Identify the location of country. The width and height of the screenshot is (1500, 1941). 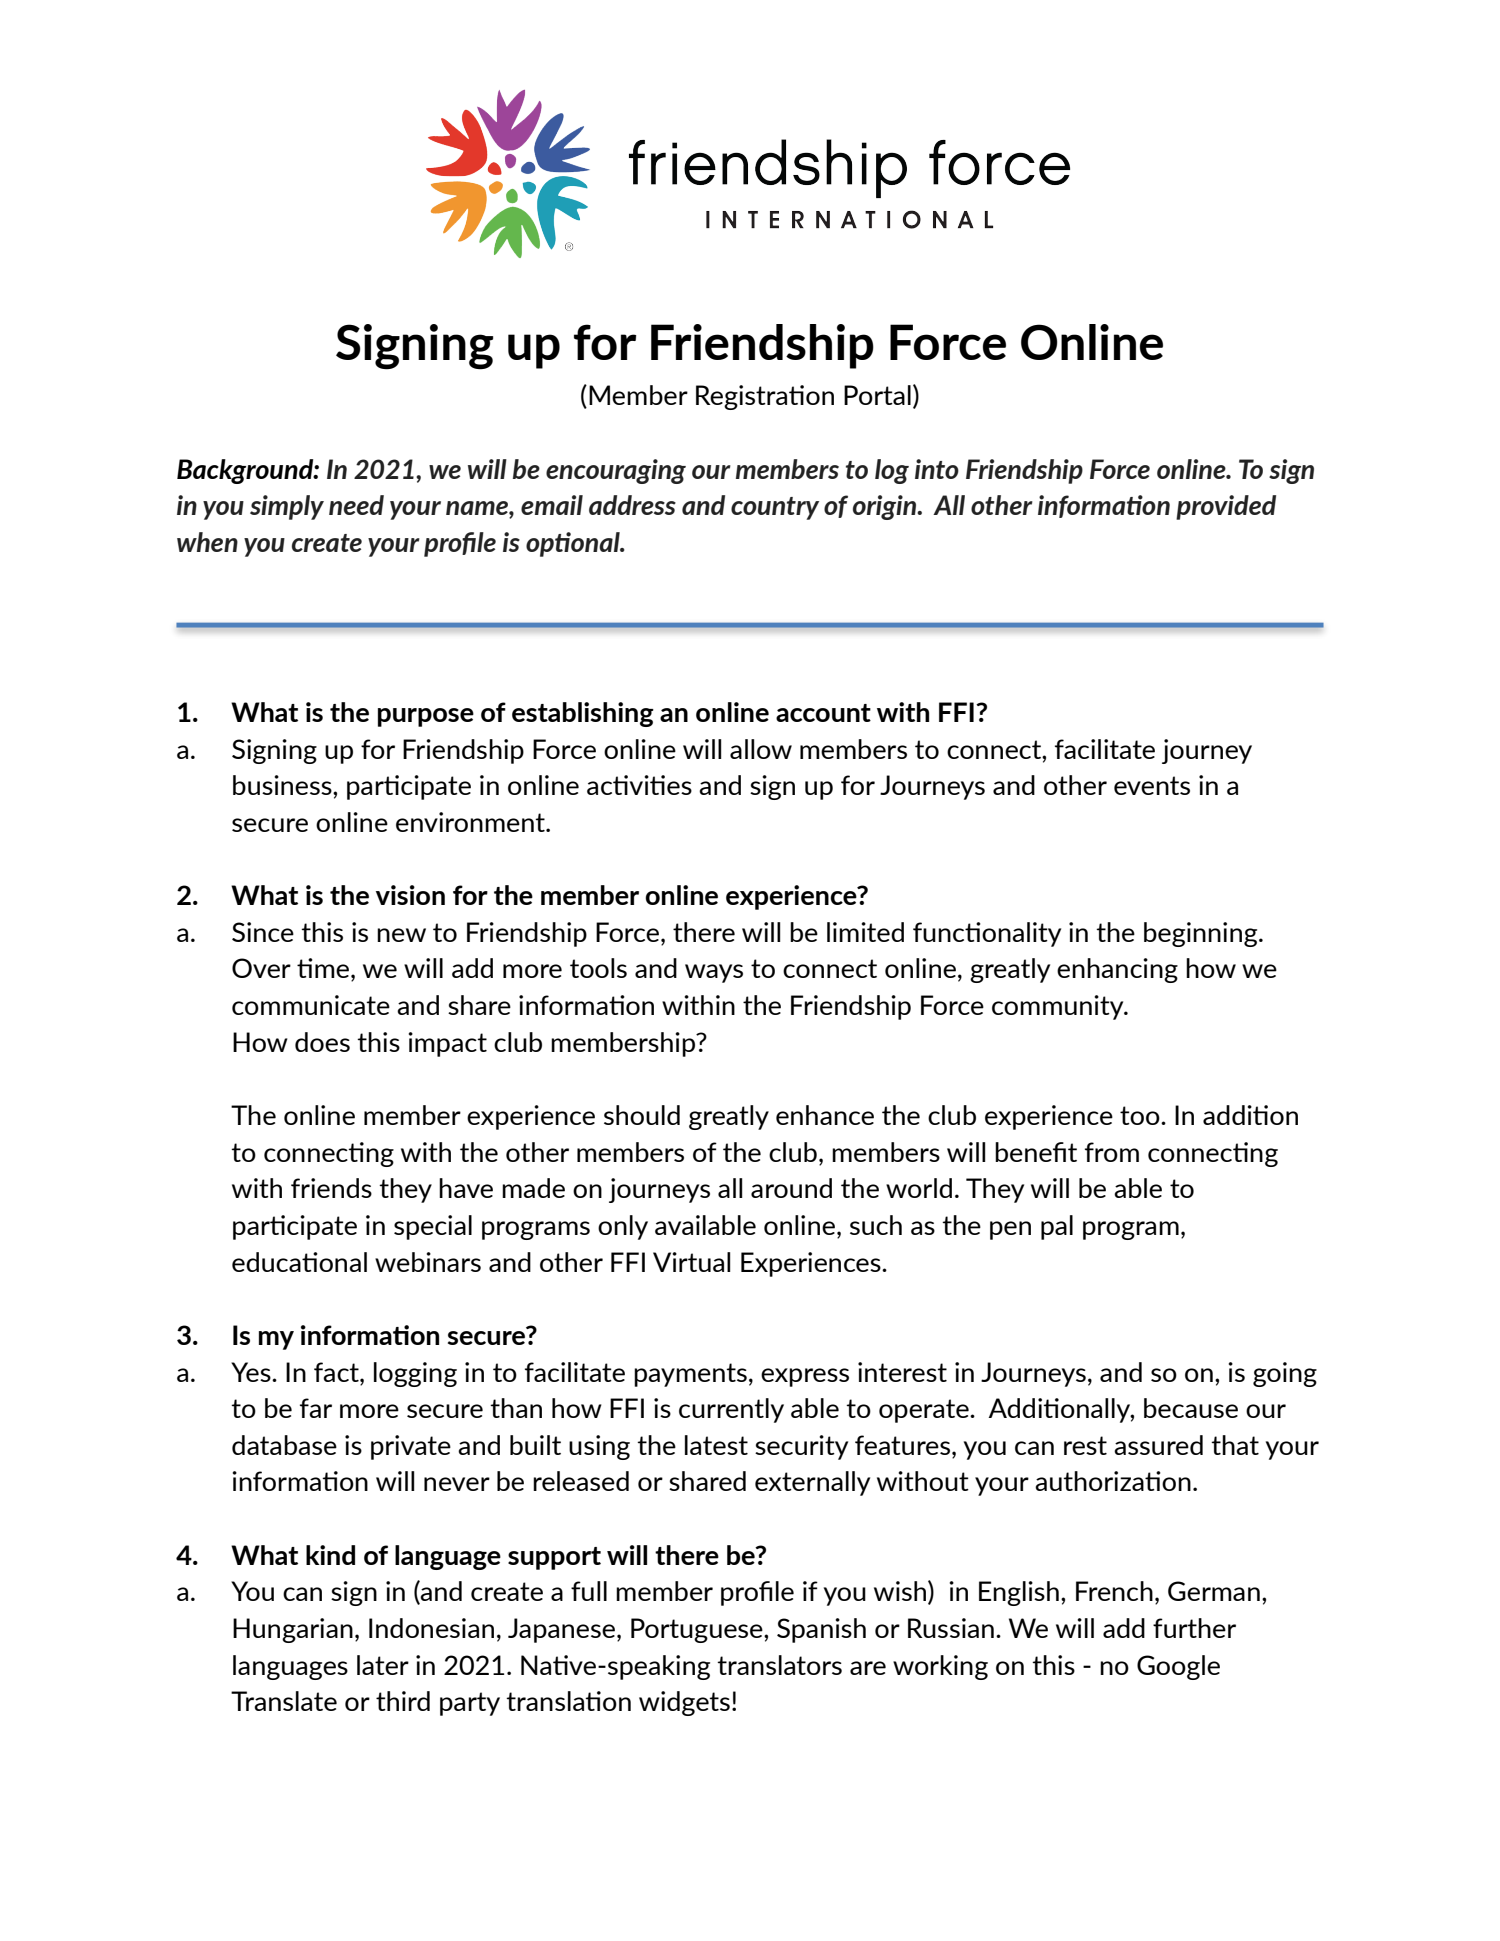
(775, 508).
